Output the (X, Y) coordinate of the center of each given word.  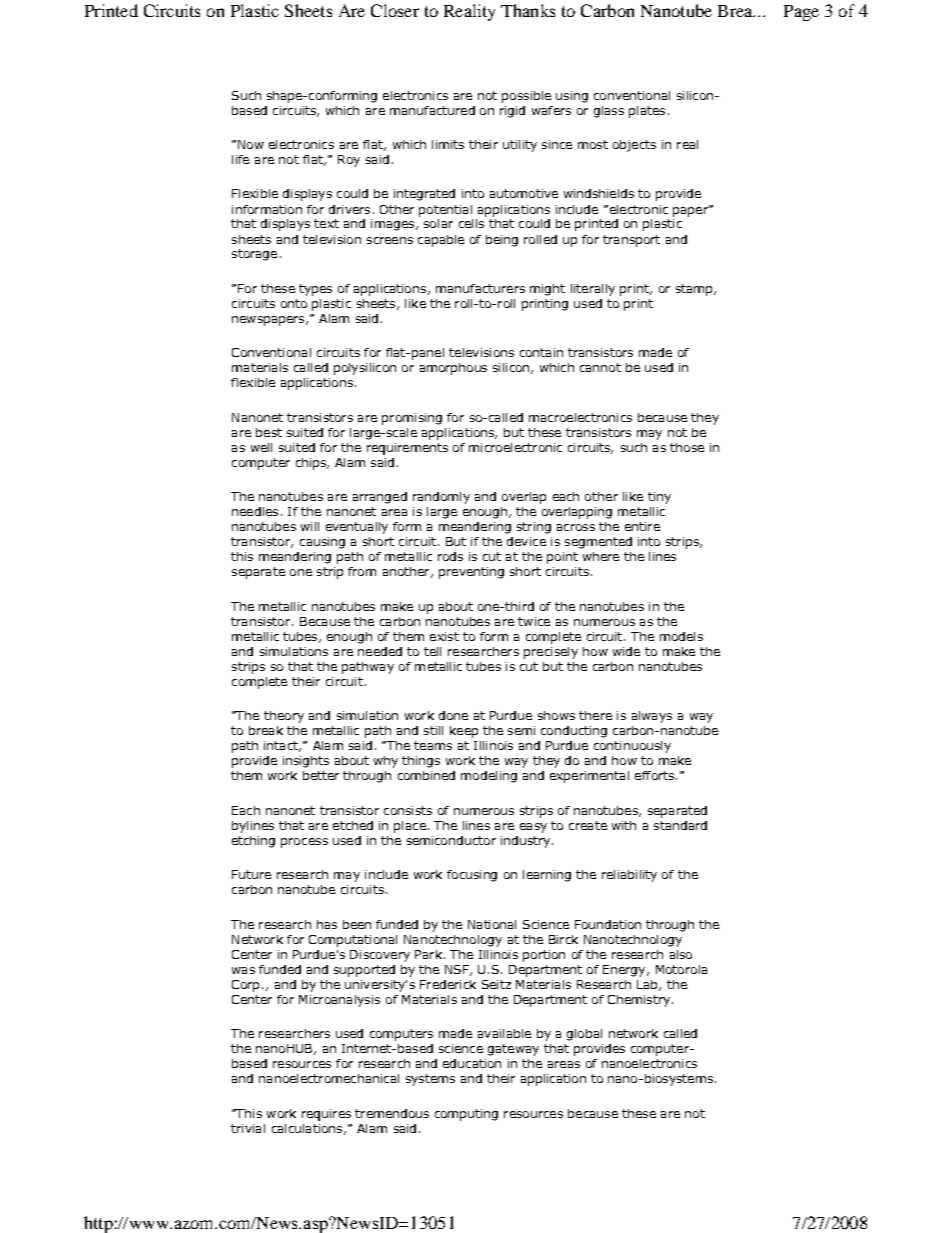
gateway (513, 1050)
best (269, 432)
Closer (395, 10)
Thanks (528, 10)
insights (306, 762)
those (687, 447)
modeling (489, 777)
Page (801, 13)
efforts (654, 775)
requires (326, 1115)
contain (541, 352)
